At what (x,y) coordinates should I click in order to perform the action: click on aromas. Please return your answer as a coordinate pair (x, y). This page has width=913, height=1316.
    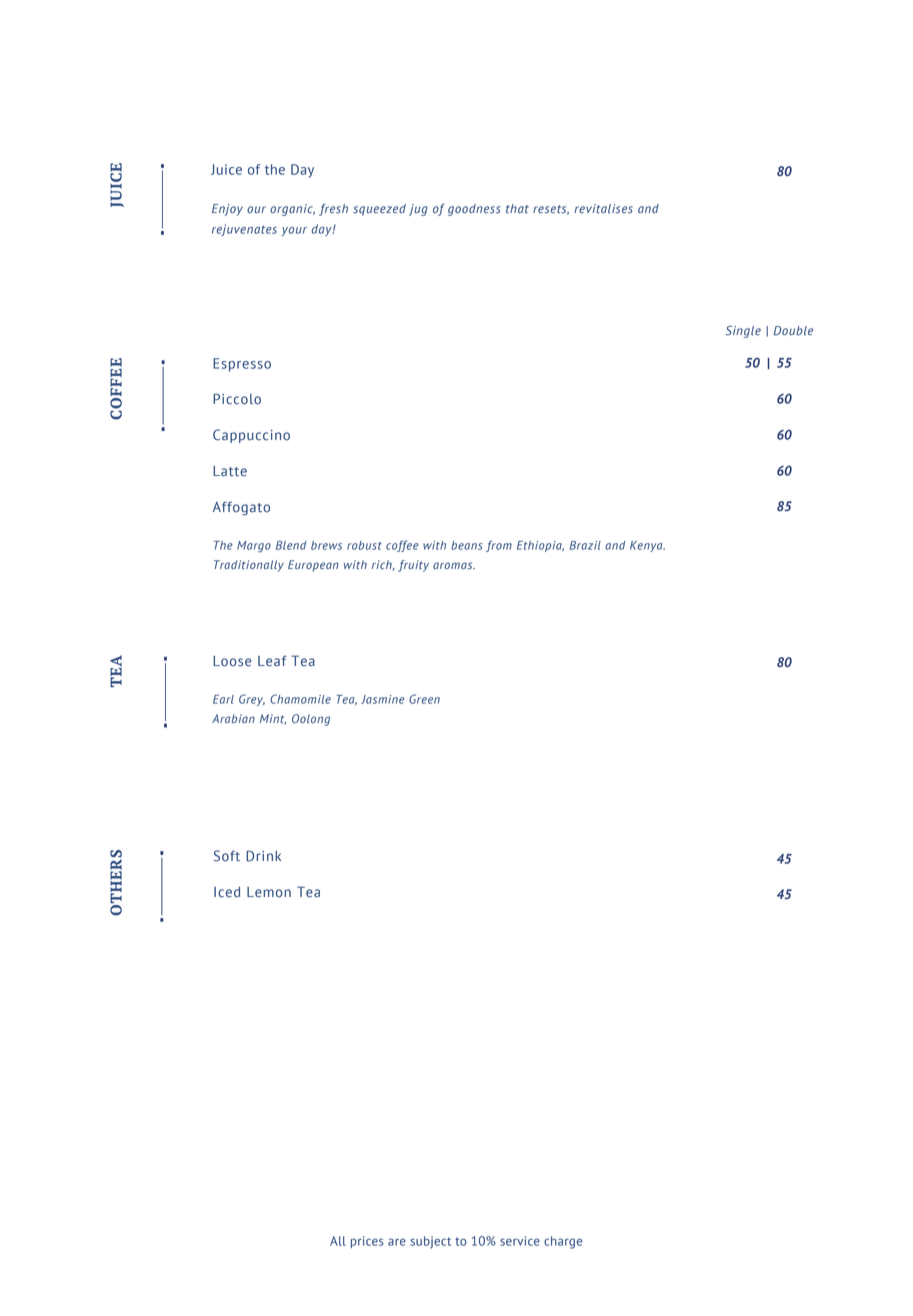
    Looking at the image, I should click on (454, 566).
